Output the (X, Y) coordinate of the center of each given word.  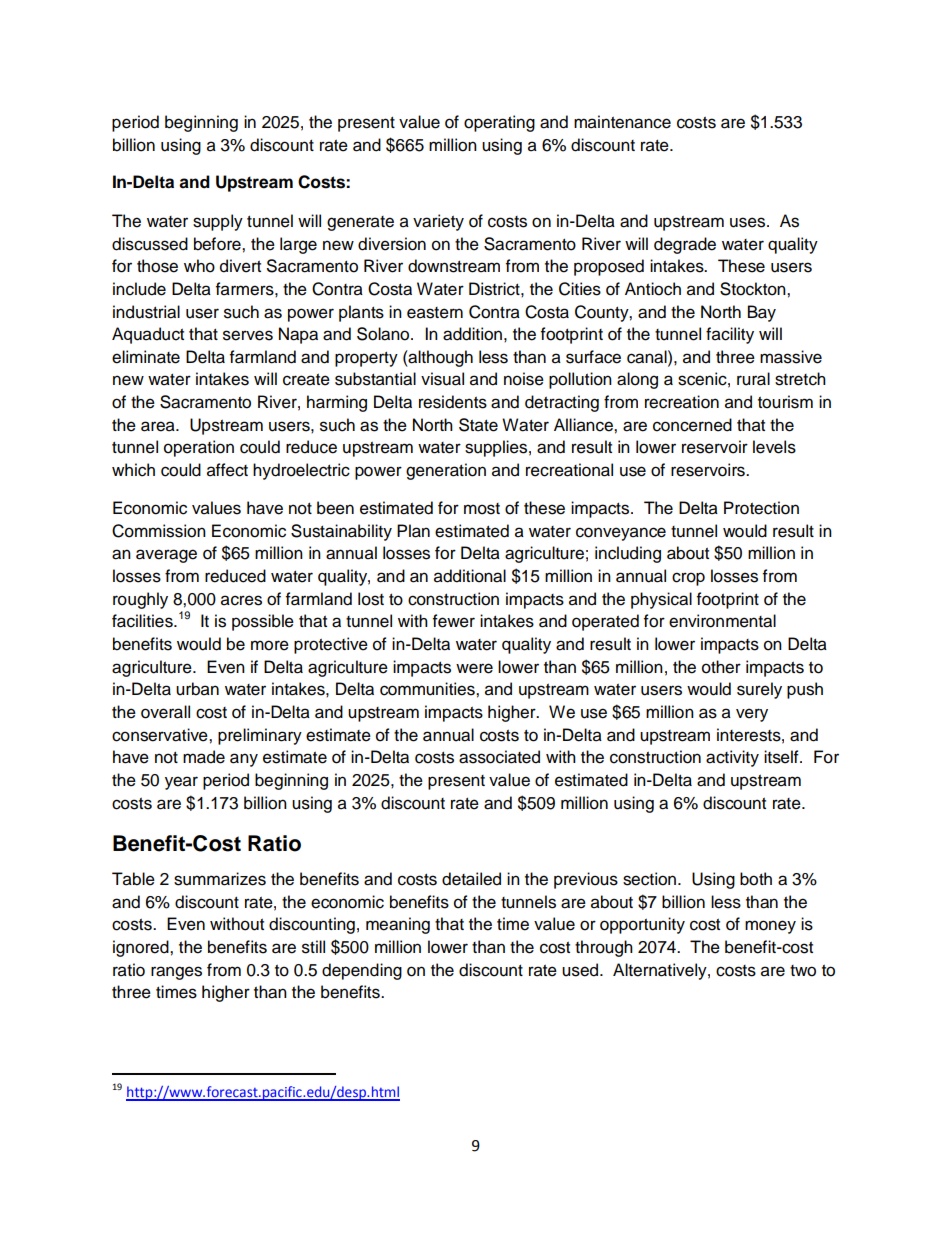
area (159, 426)
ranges (176, 973)
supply (218, 222)
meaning (398, 925)
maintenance (622, 122)
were (474, 668)
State (478, 425)
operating (499, 123)
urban (197, 689)
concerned (692, 425)
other (721, 667)
